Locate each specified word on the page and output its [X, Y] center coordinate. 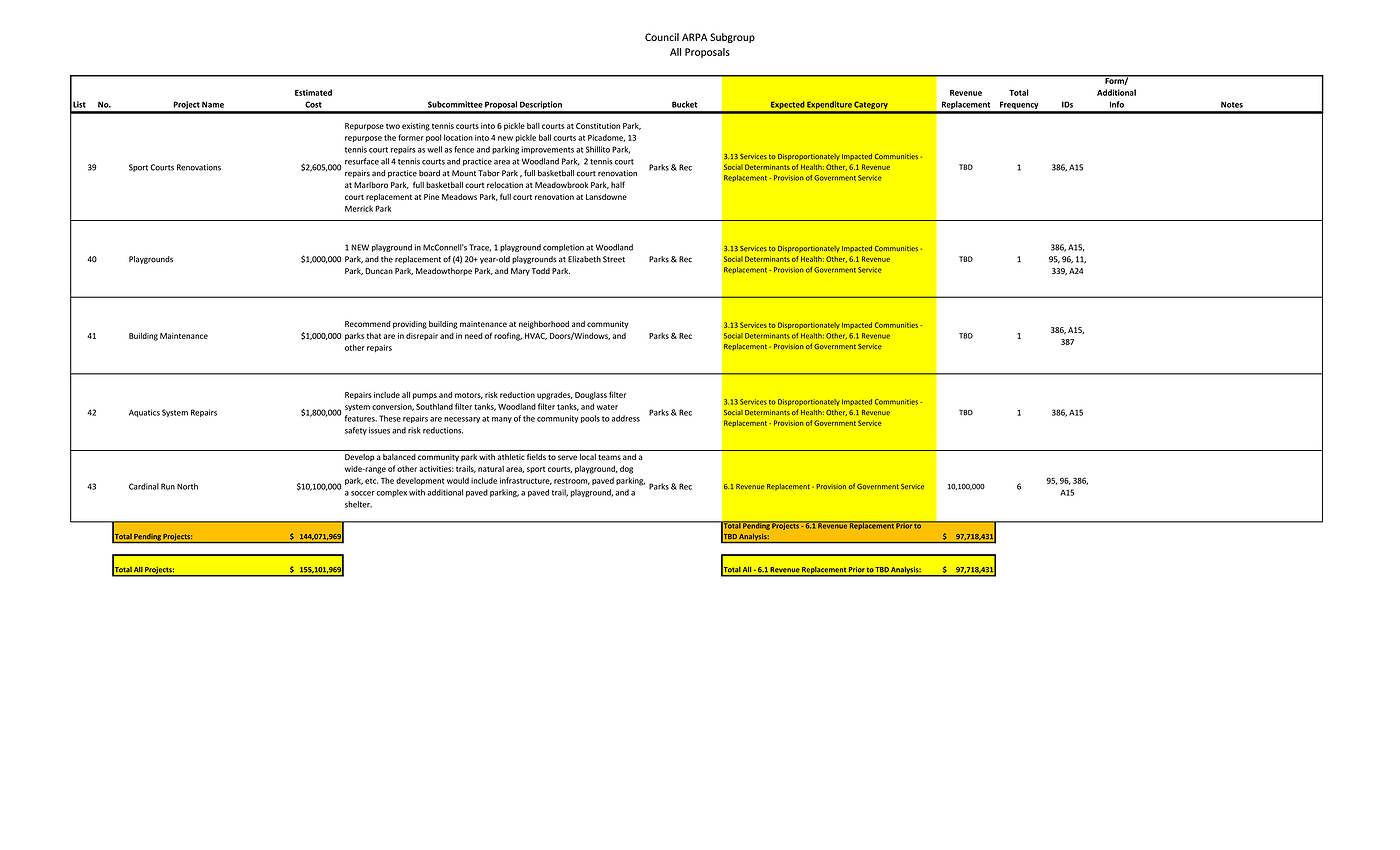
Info [1117, 104]
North [187, 486]
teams [609, 457]
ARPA [695, 37]
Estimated [313, 92]
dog [626, 469]
